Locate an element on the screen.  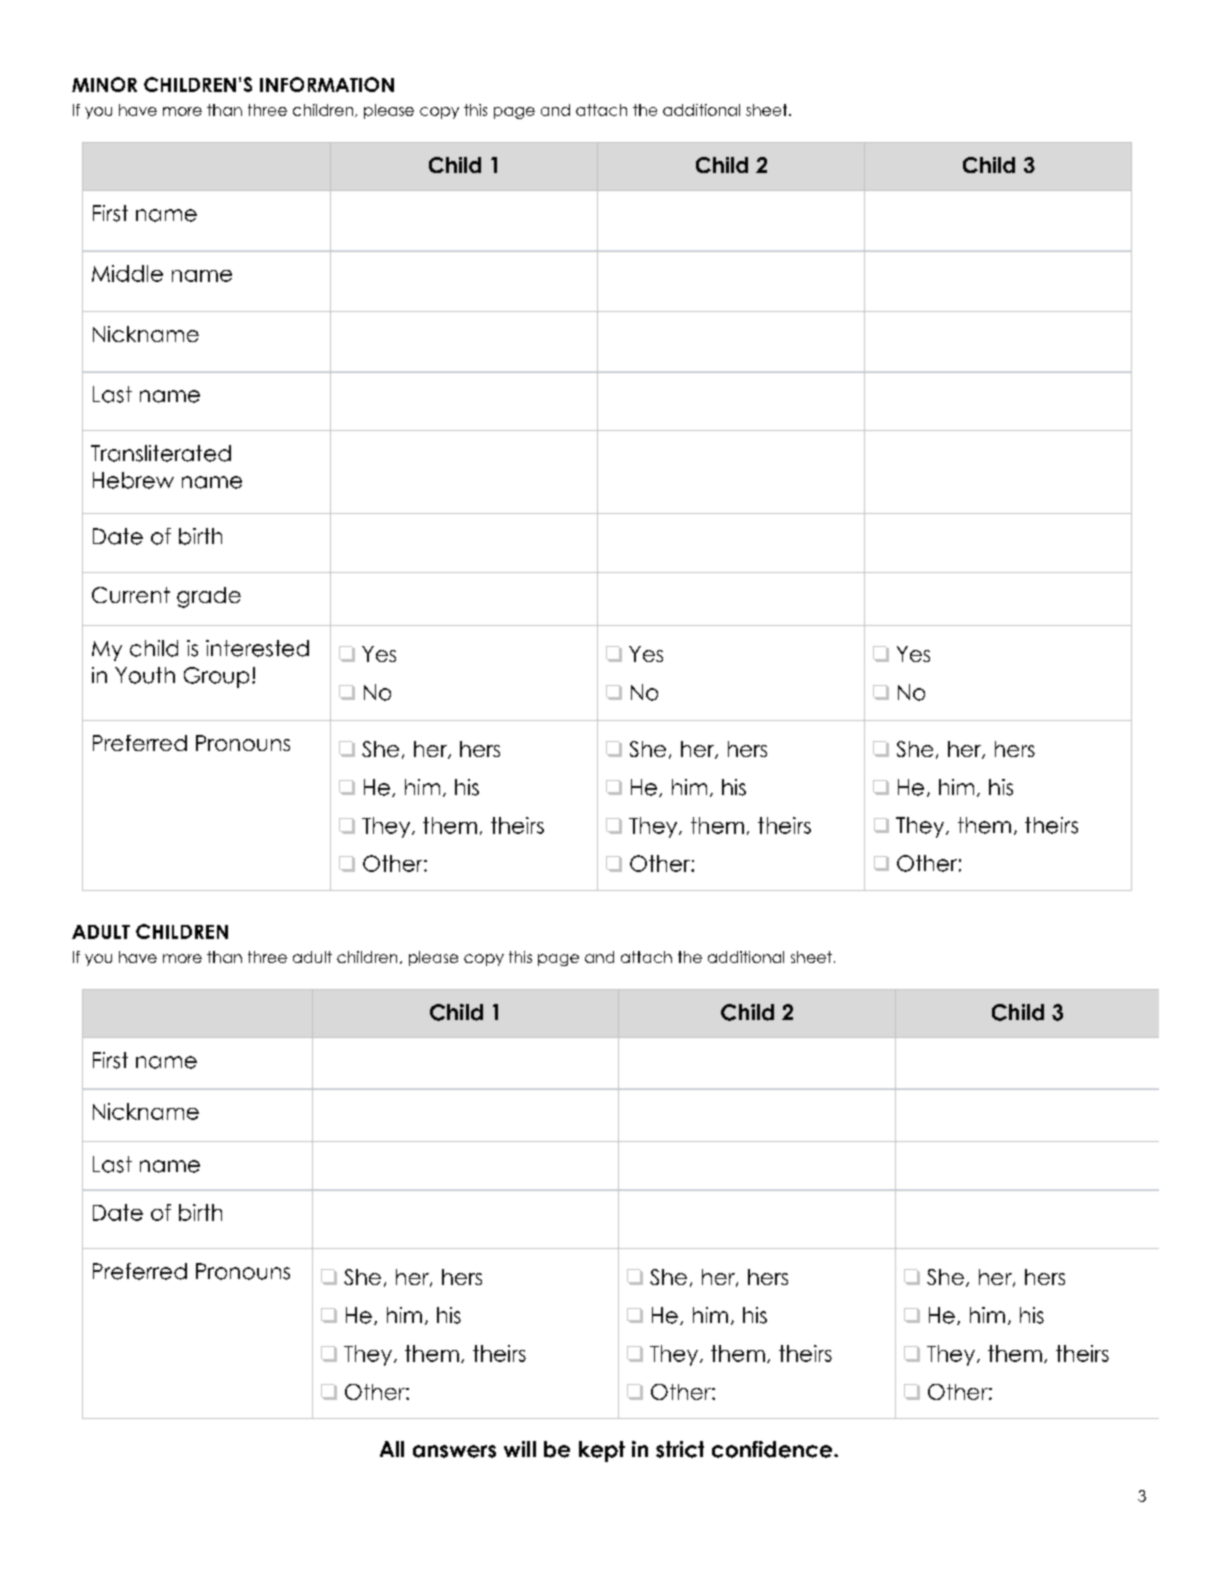
Middle is located at coordinates (127, 273).
